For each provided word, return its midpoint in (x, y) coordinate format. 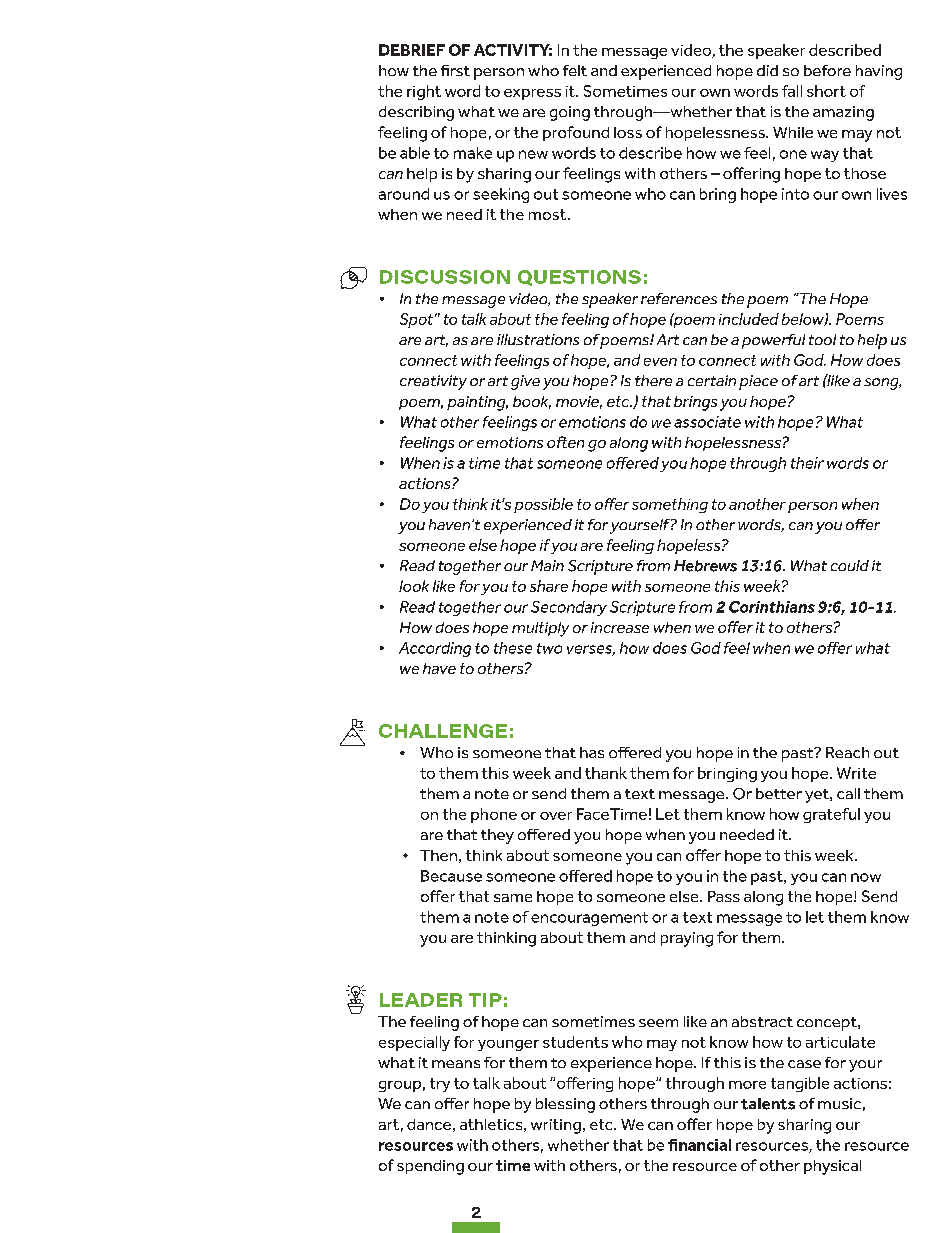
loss (628, 132)
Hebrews (705, 566)
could (850, 565)
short (826, 91)
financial (699, 1145)
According (435, 649)
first (455, 70)
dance (429, 1124)
